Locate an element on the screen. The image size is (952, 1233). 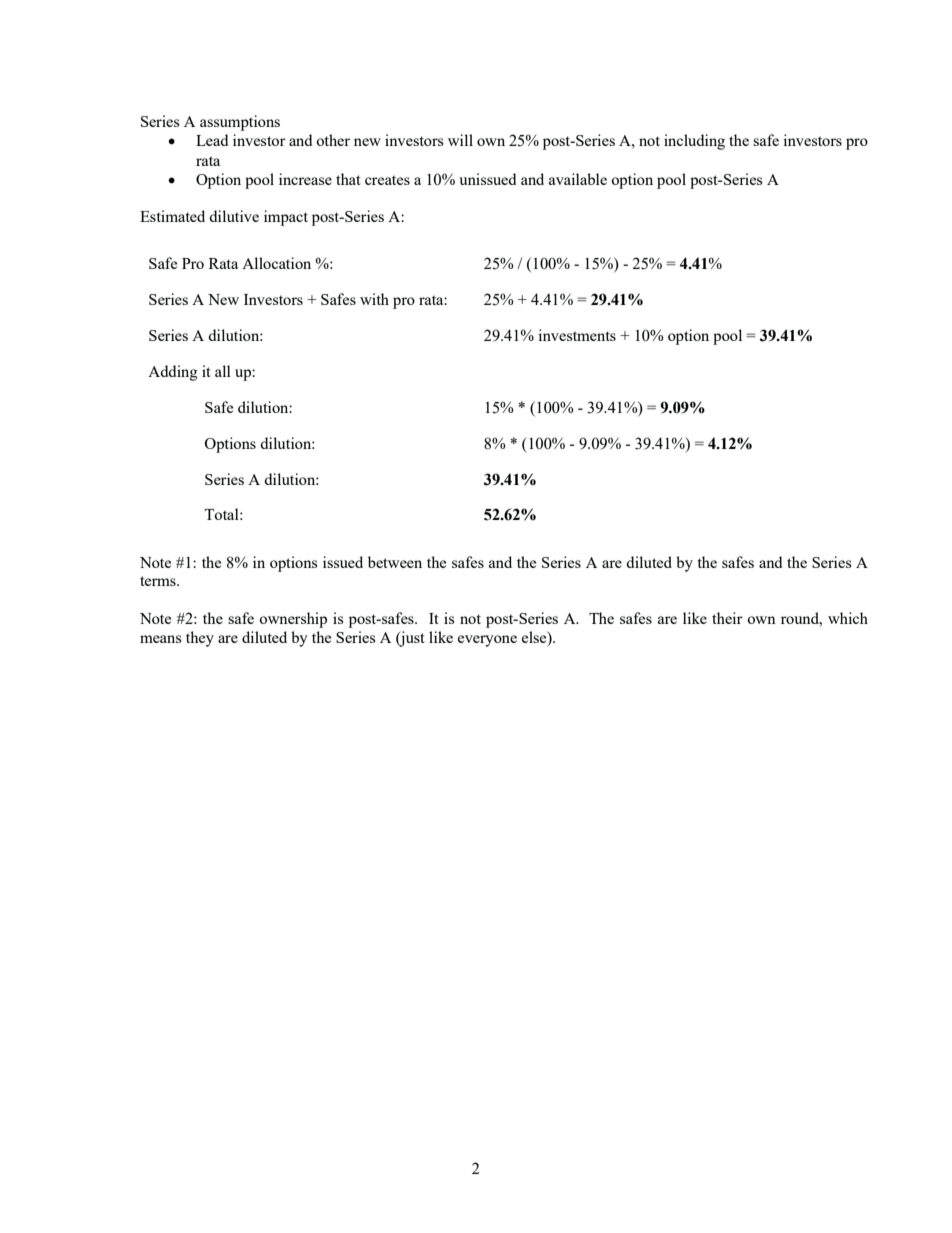
ownership is located at coordinates (293, 620).
